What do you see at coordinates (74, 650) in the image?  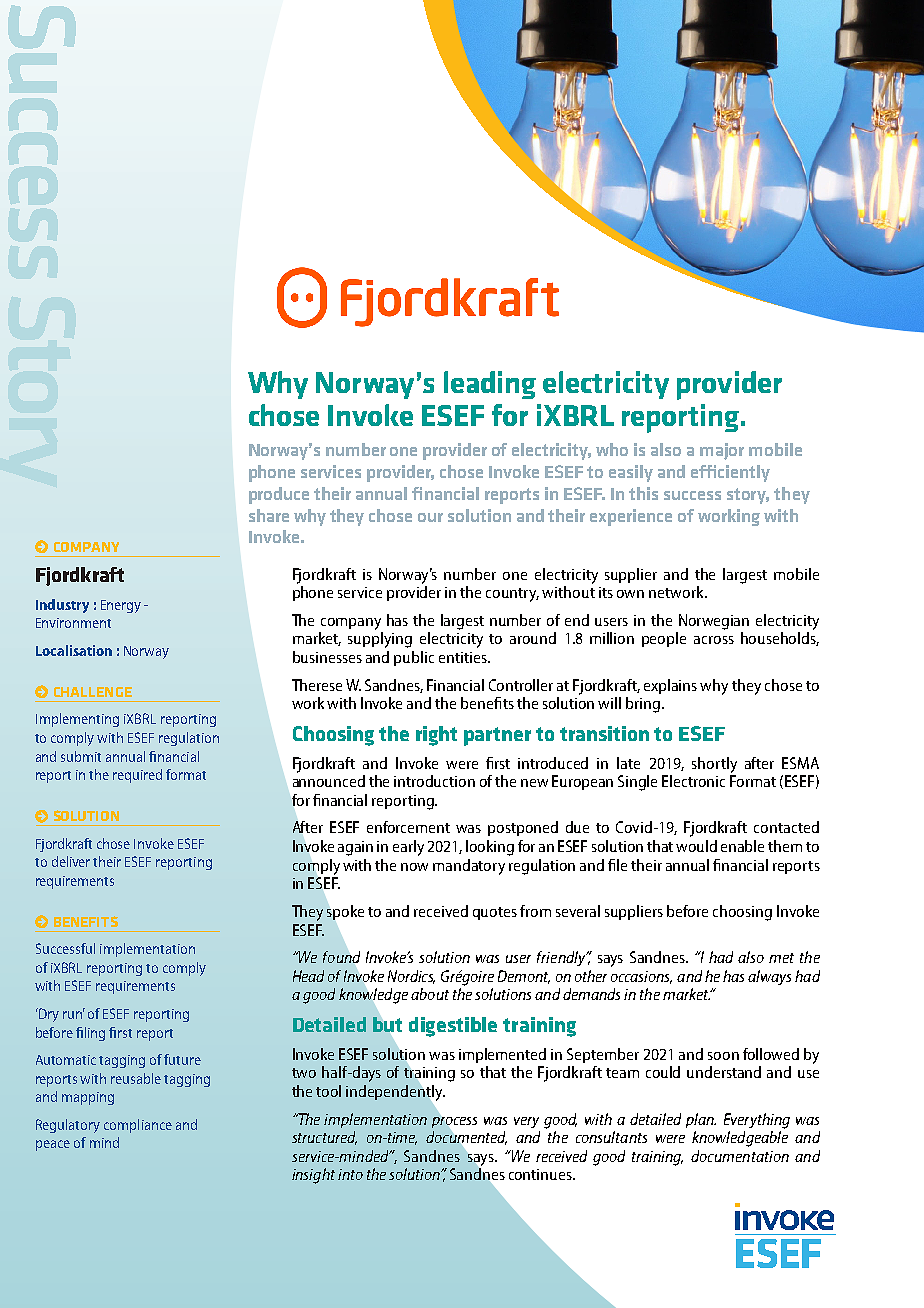 I see `Localisation` at bounding box center [74, 650].
